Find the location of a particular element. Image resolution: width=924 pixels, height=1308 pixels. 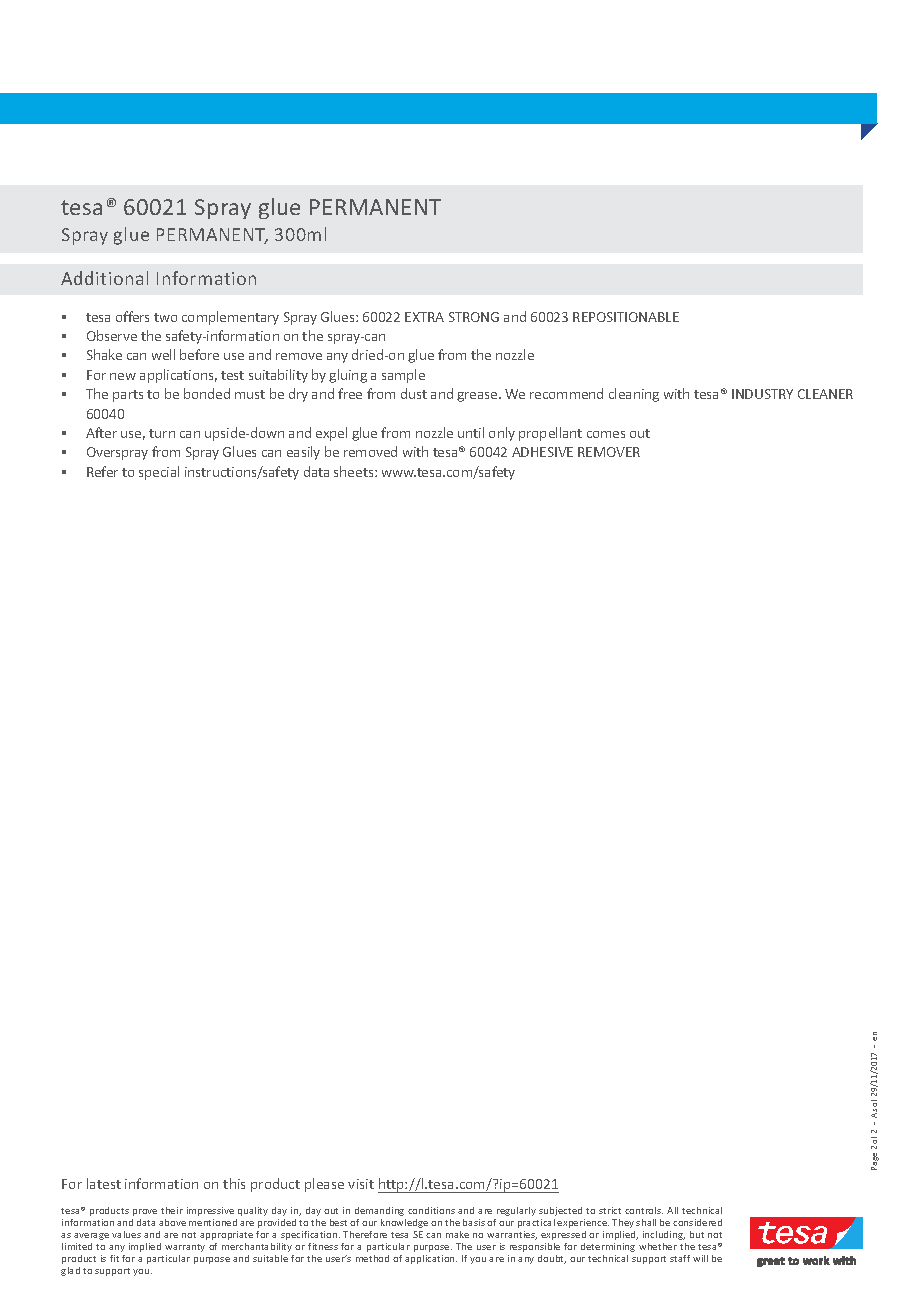

two is located at coordinates (165, 317).
